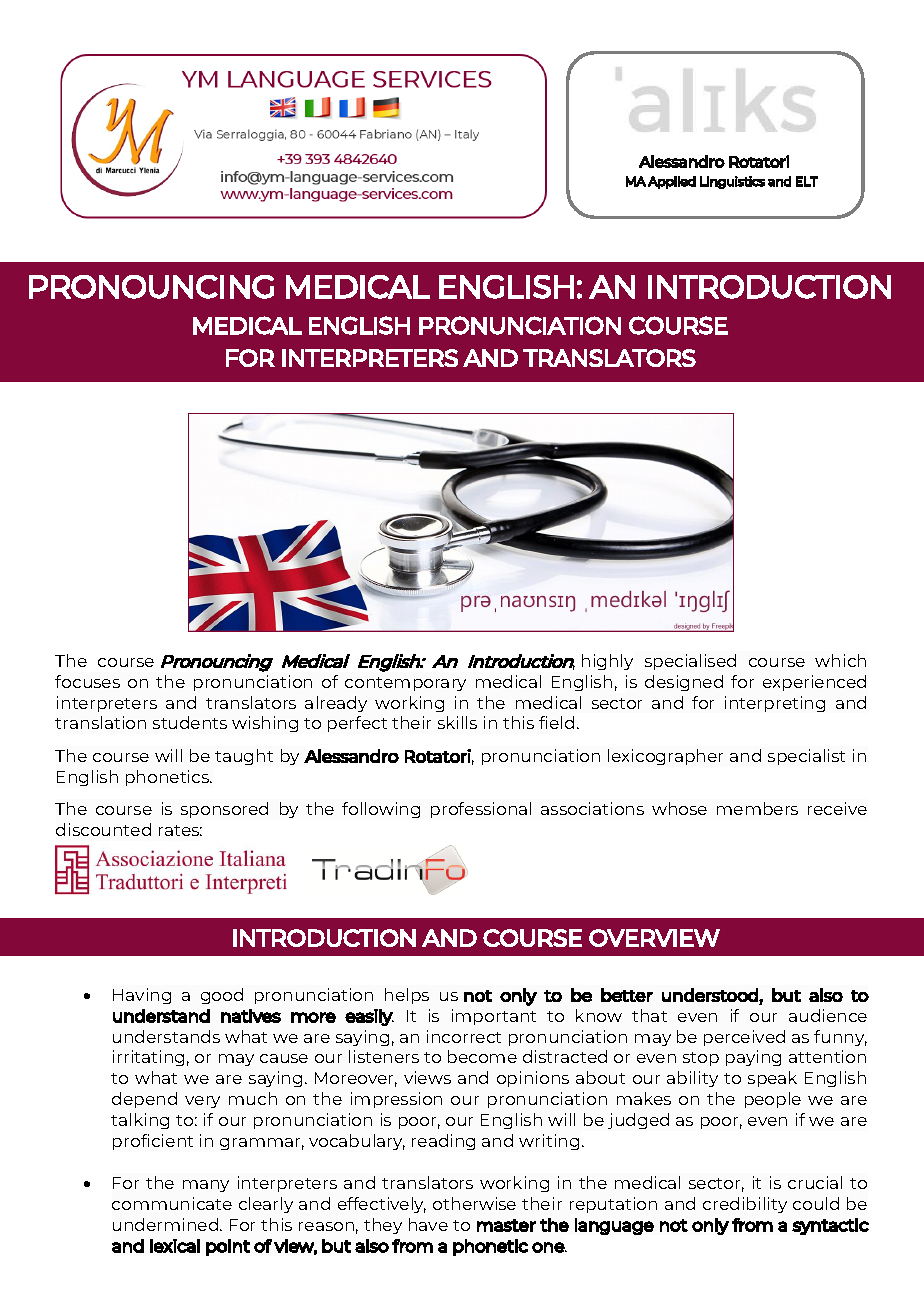 The image size is (924, 1308). What do you see at coordinates (745, 1205) in the image?
I see `credibility` at bounding box center [745, 1205].
